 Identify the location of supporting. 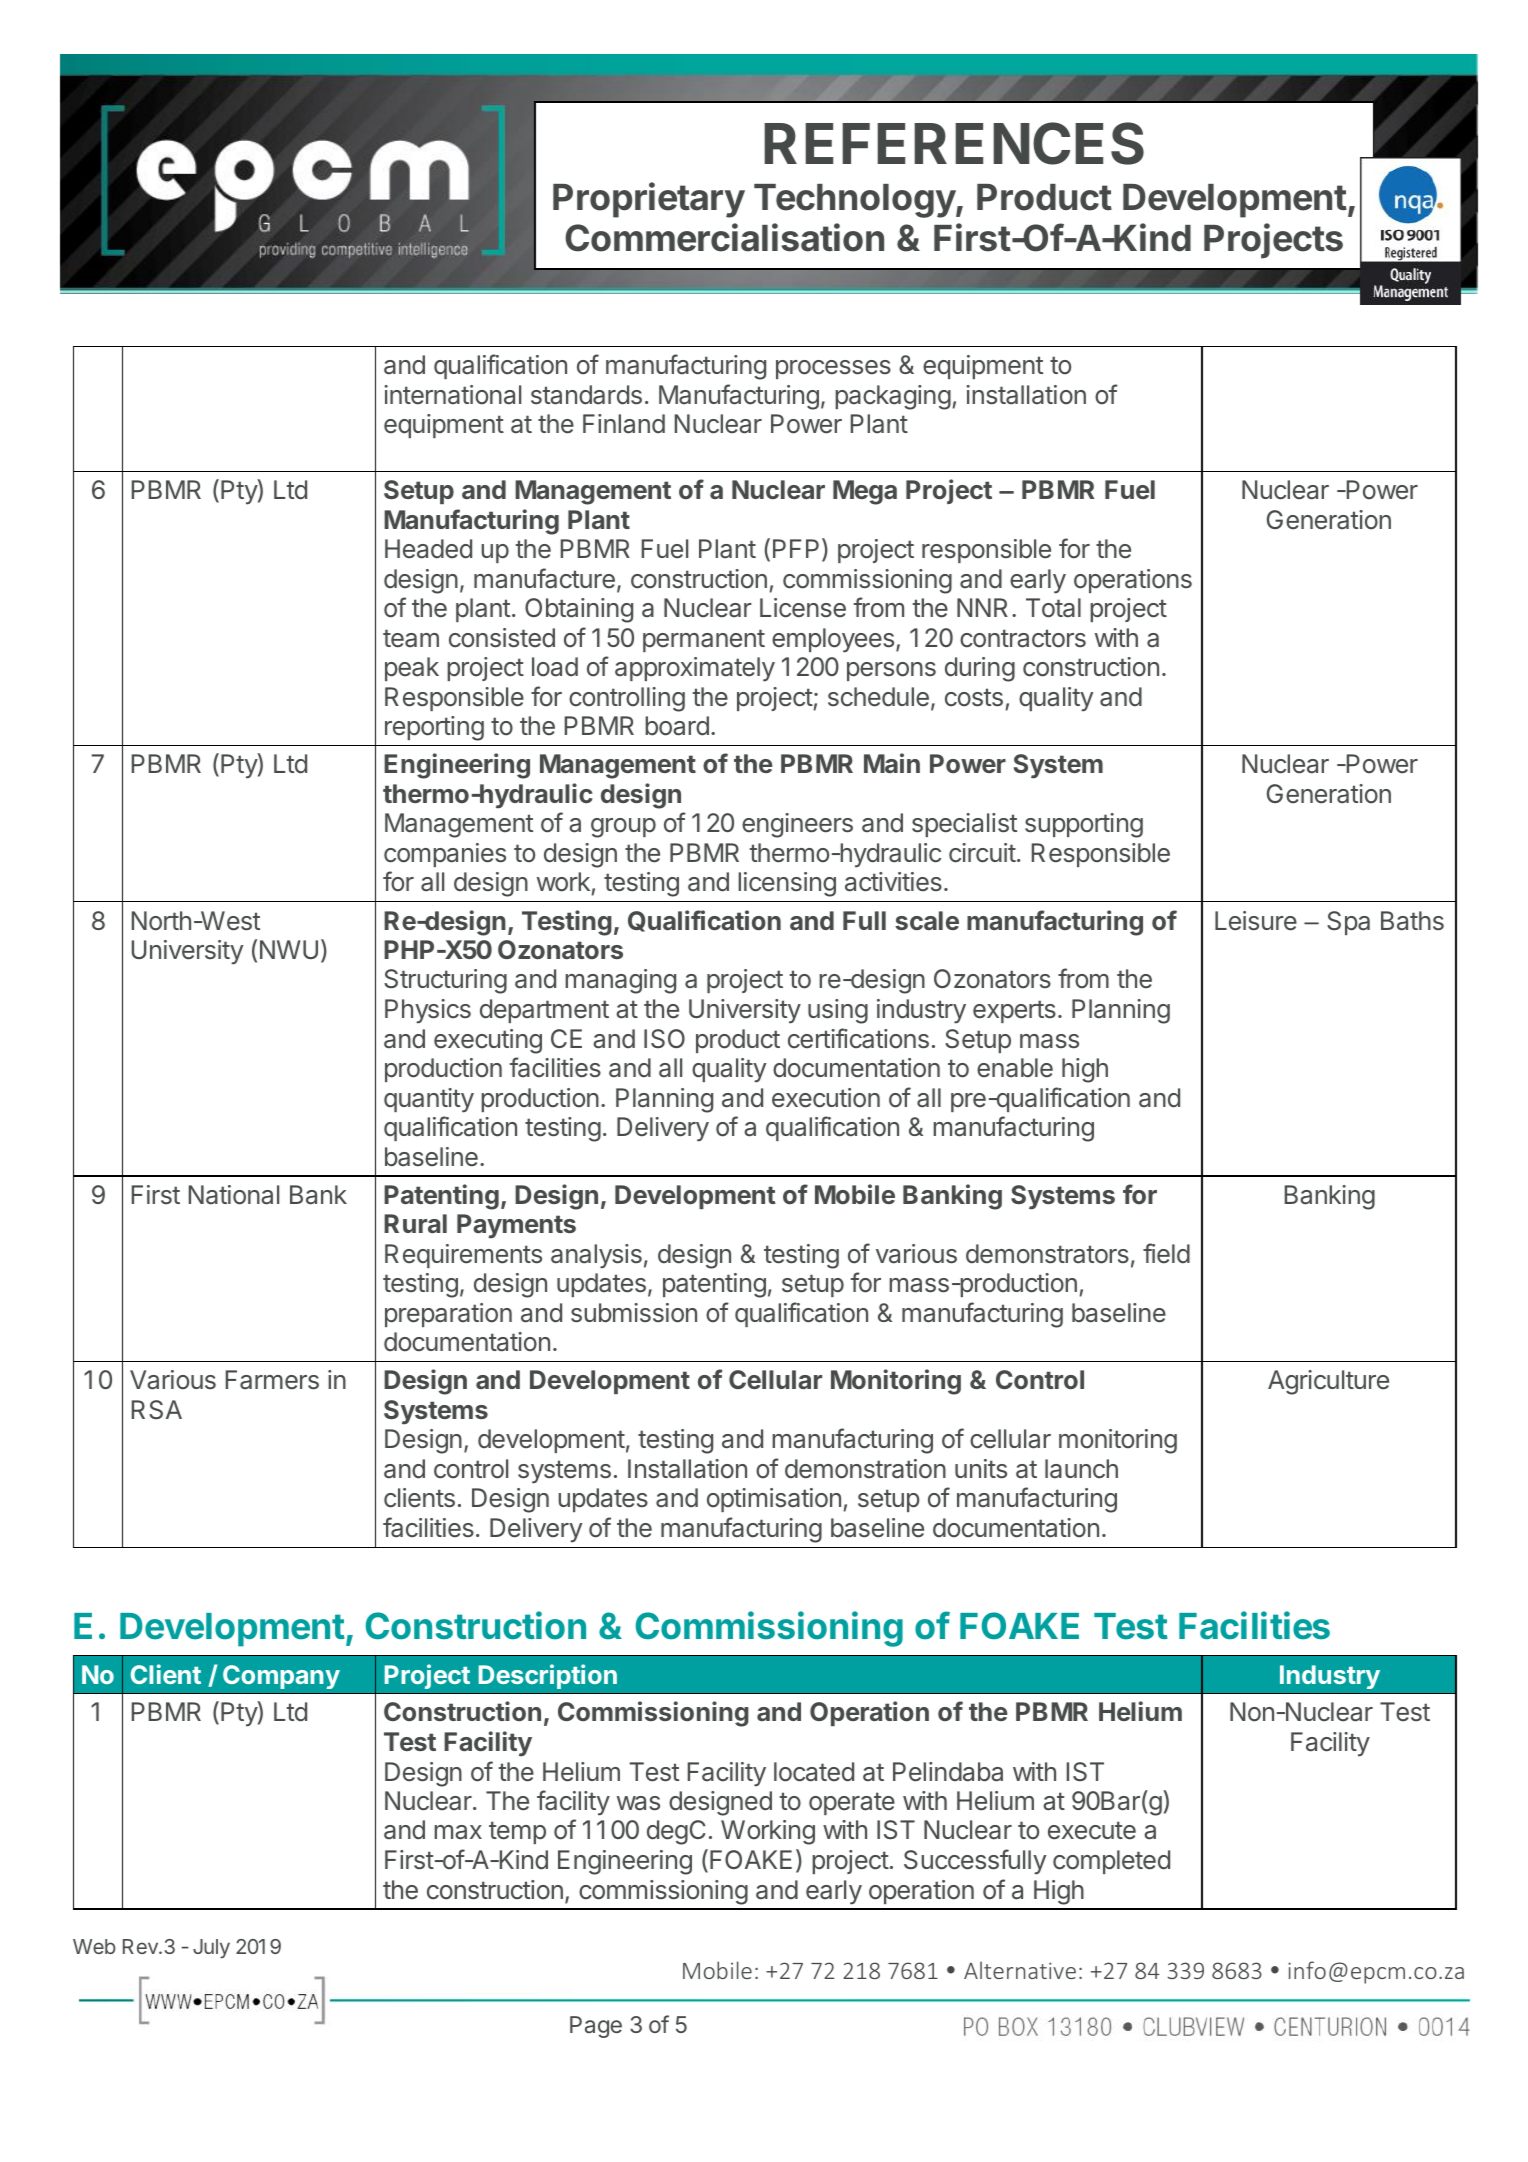
(1084, 825).
